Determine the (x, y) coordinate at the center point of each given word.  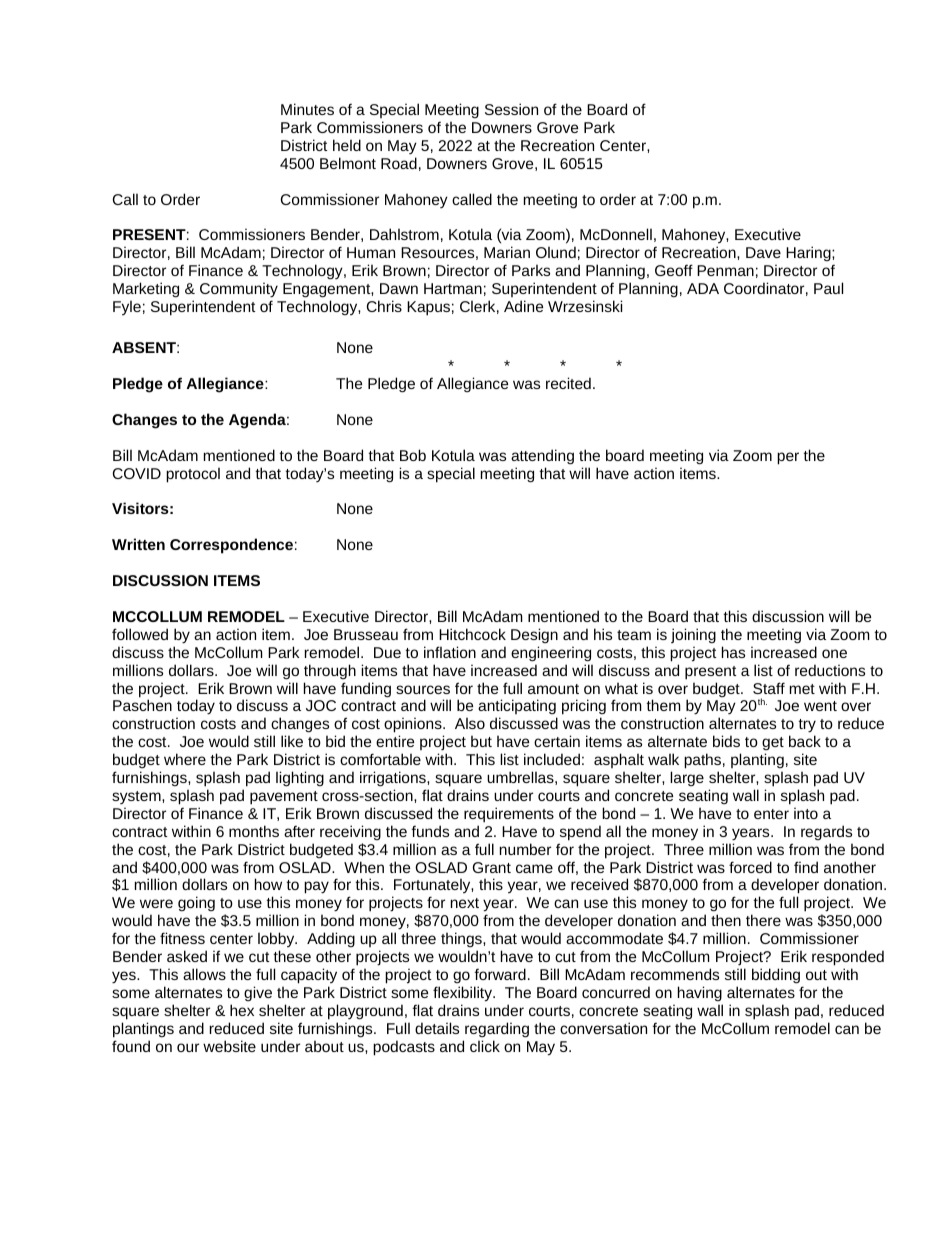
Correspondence (231, 546)
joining (693, 635)
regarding (497, 1030)
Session (511, 109)
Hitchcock (472, 634)
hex (242, 1010)
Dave (763, 252)
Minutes (307, 109)
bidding (776, 976)
